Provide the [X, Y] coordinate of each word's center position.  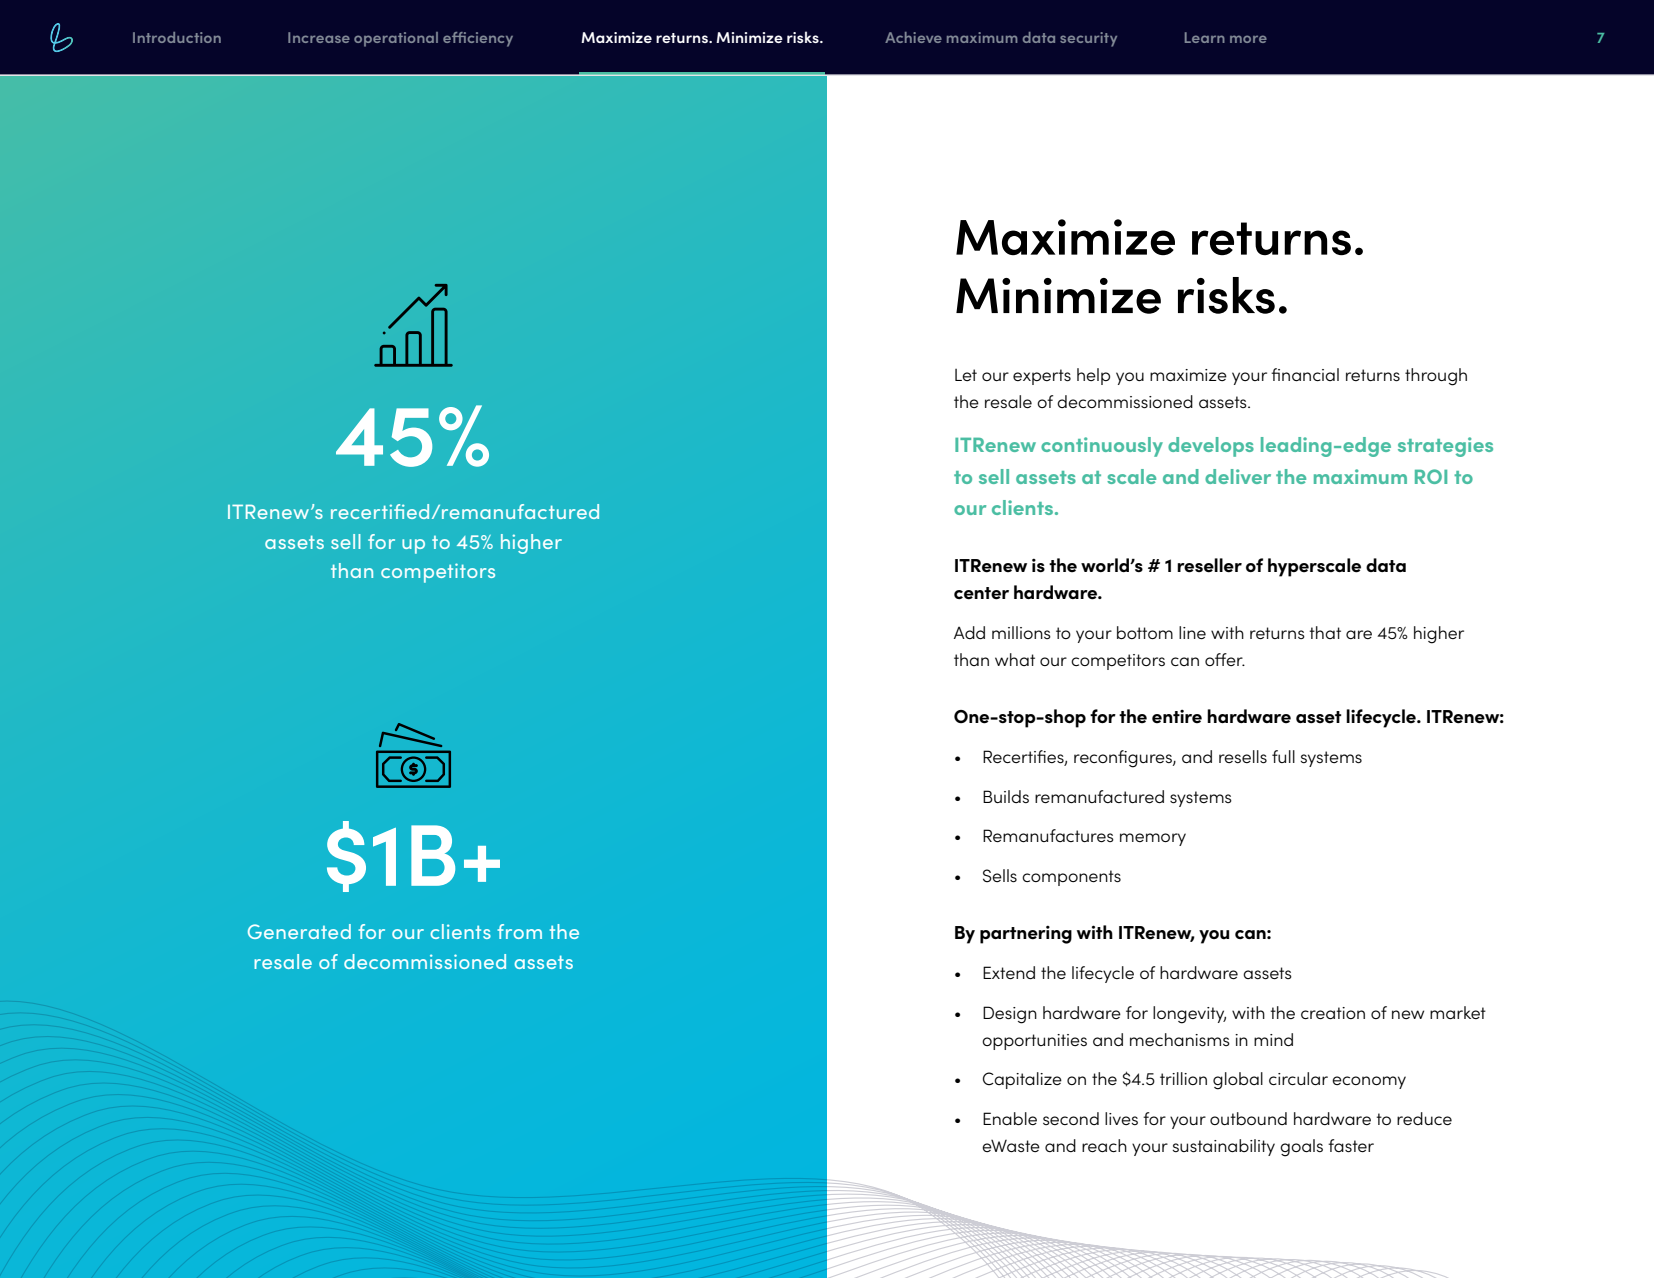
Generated [299, 931]
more [1248, 39]
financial [1305, 374]
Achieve [913, 37]
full [1283, 756]
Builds [1006, 796]
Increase [319, 37]
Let [966, 375]
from [519, 931]
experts [1042, 377]
